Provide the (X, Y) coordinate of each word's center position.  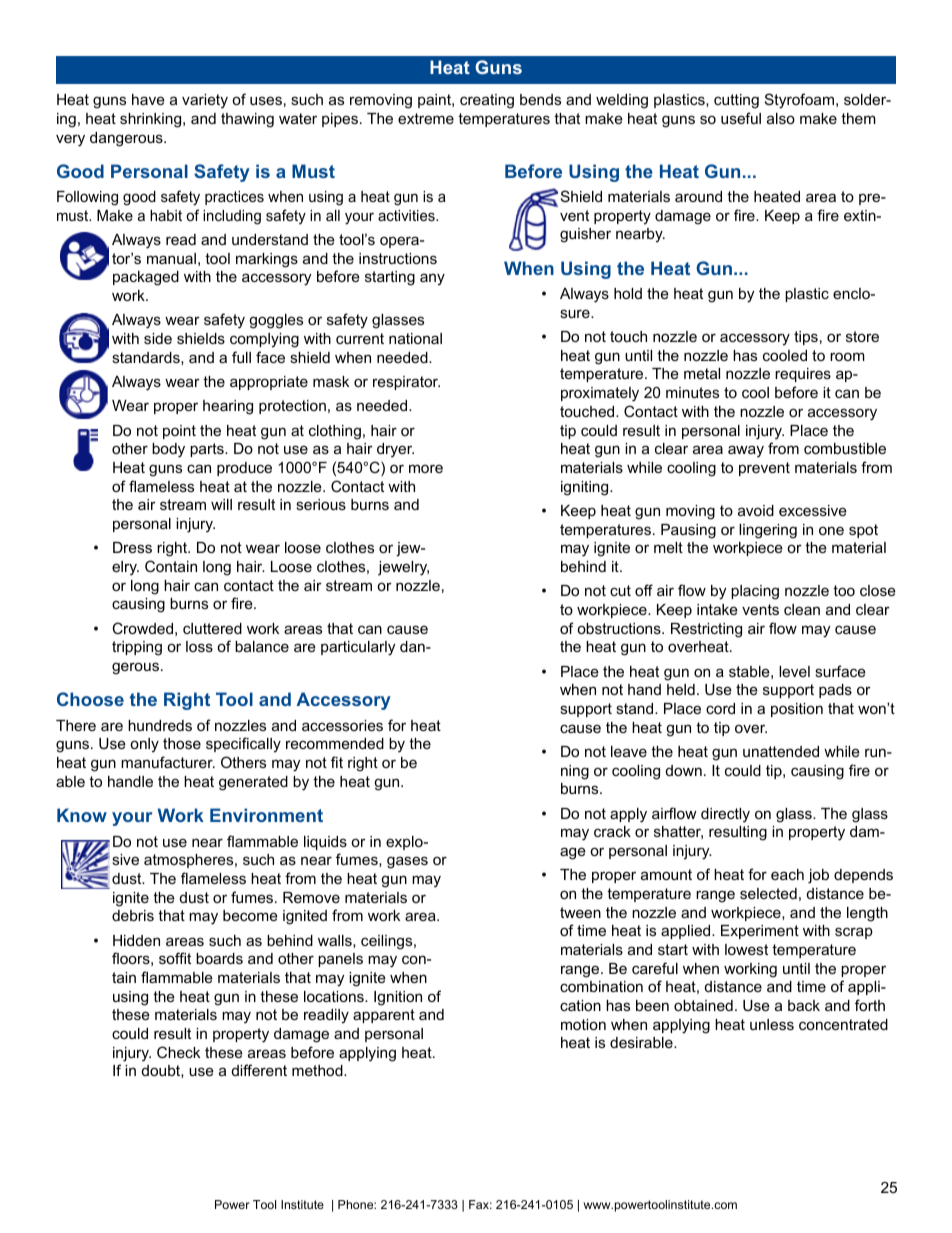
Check (178, 1052)
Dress (132, 547)
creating (487, 101)
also (781, 118)
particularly (358, 648)
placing (755, 592)
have (148, 99)
